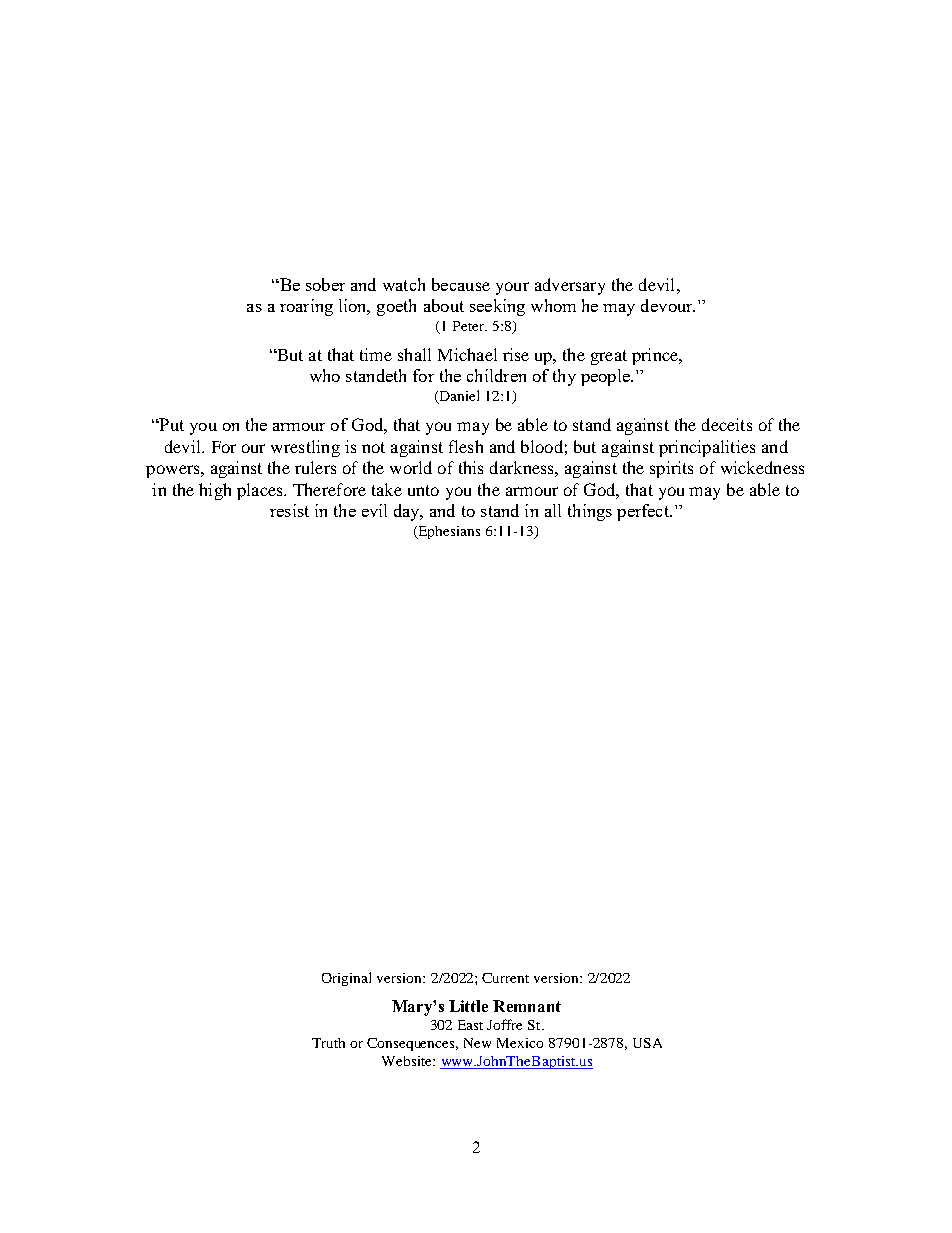 This screenshot has height=1233, width=952. I want to click on Truth, so click(328, 1043).
